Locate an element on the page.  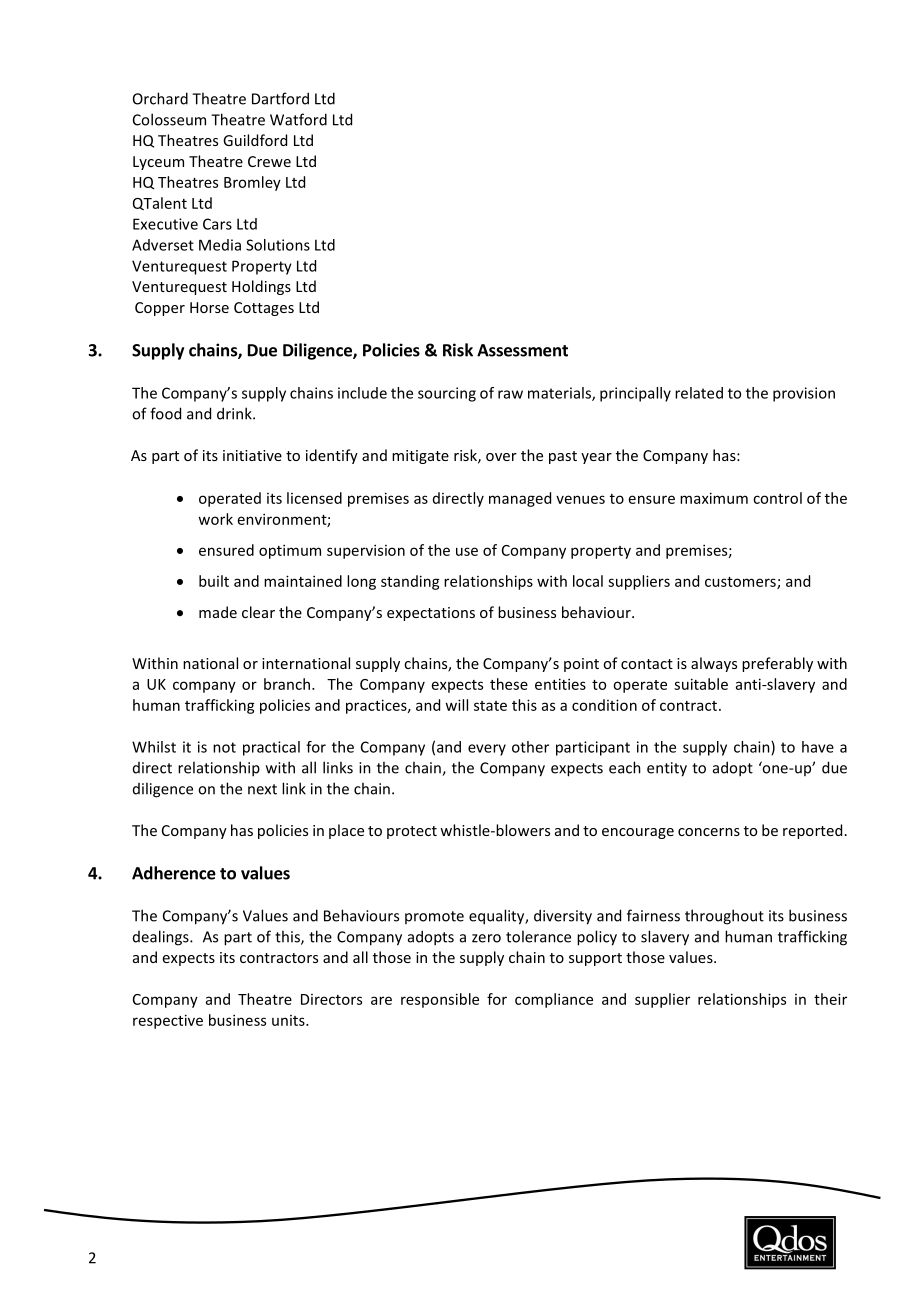
use is located at coordinates (467, 551).
